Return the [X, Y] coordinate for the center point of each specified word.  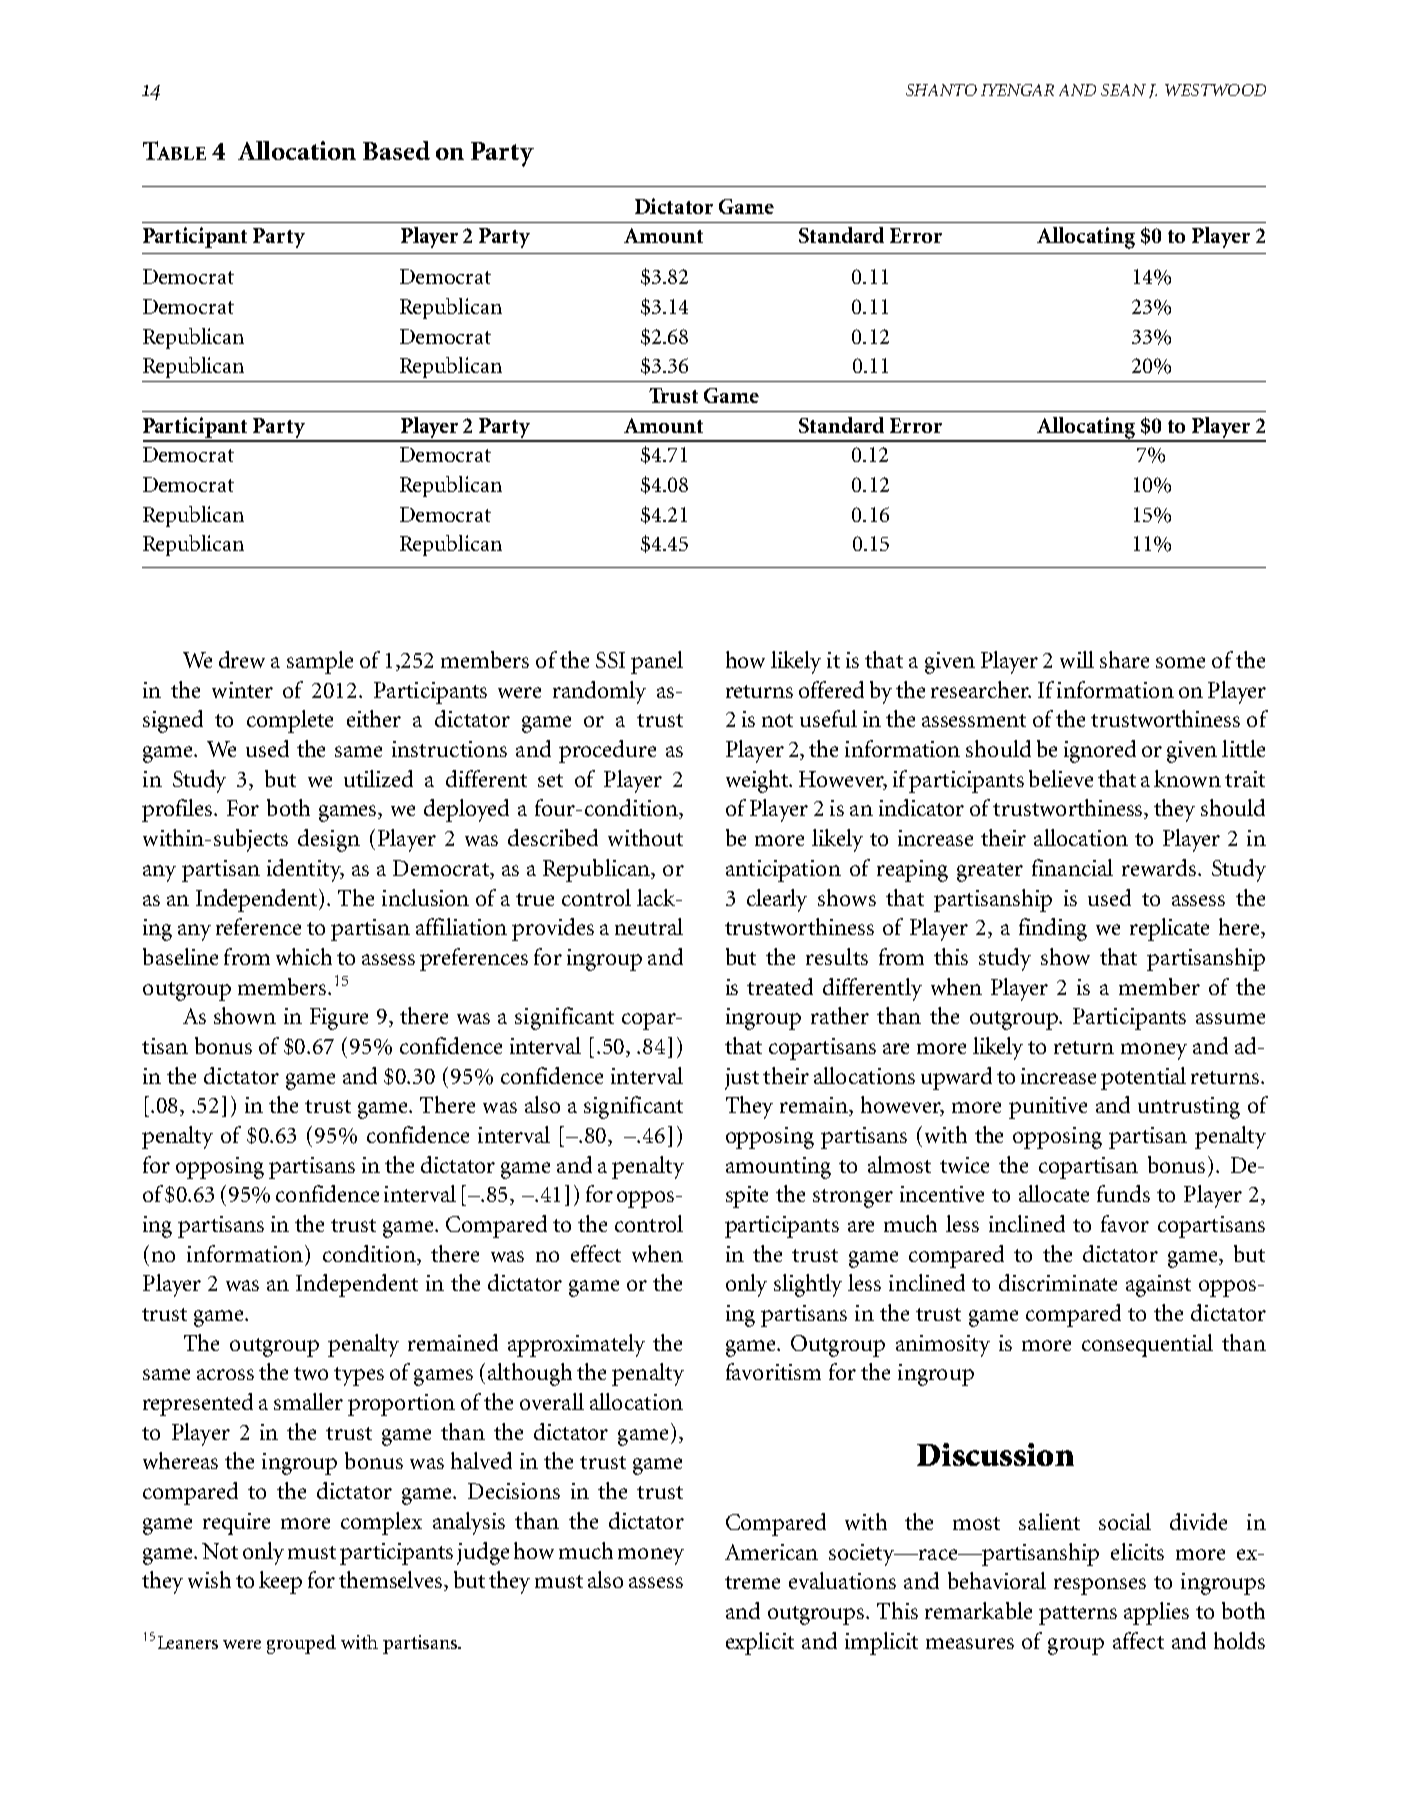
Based [396, 150]
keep [280, 1582]
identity [305, 870]
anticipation [783, 871]
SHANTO [941, 90]
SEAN [1123, 90]
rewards [1160, 867]
